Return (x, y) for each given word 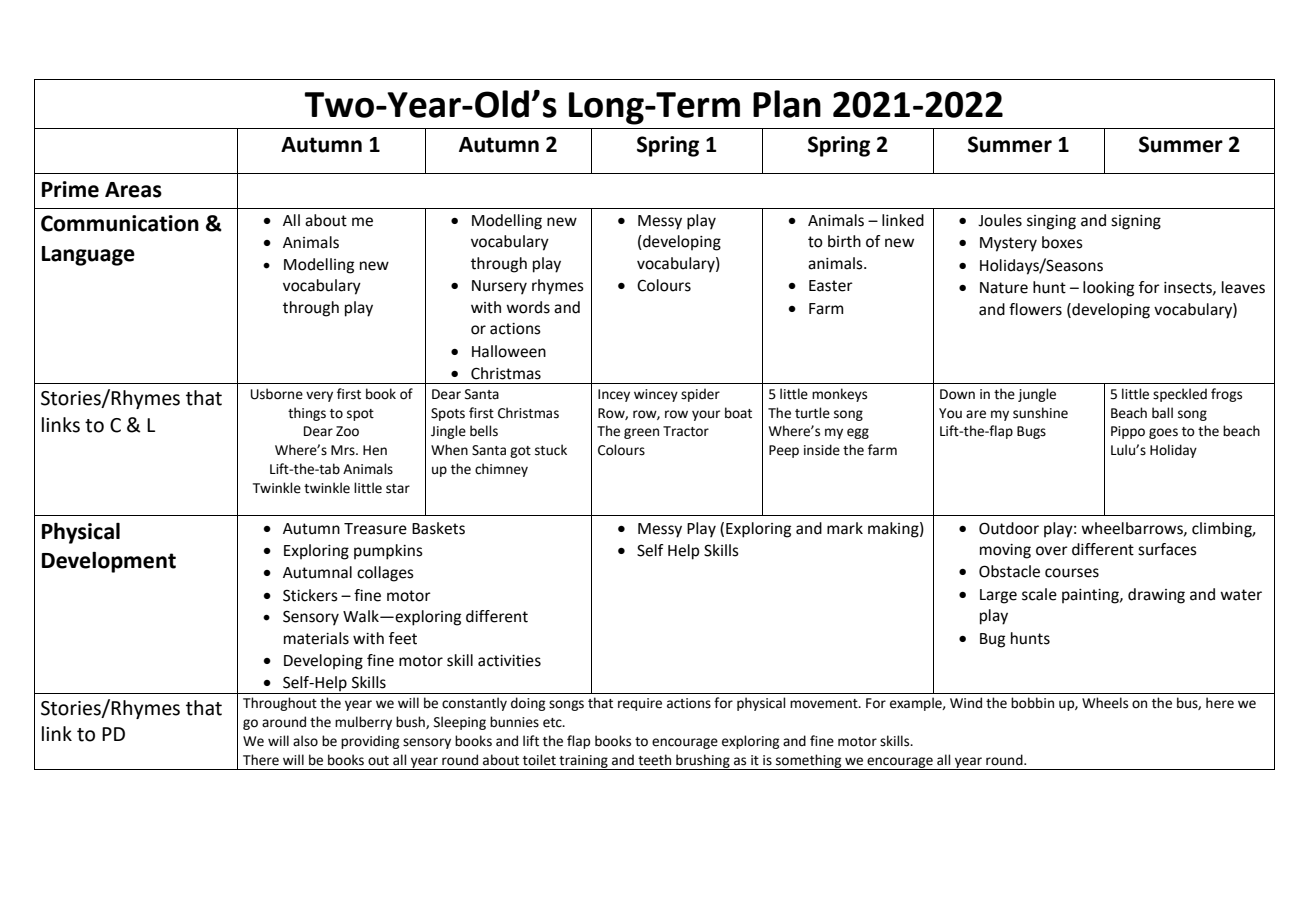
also (305, 741)
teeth (654, 760)
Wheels (1105, 703)
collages (385, 574)
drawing (1156, 596)
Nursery (499, 287)
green (641, 433)
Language (88, 256)
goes (1163, 433)
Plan (787, 104)
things (307, 414)
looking (1108, 289)
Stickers (310, 595)
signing (1136, 222)
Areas (133, 190)
